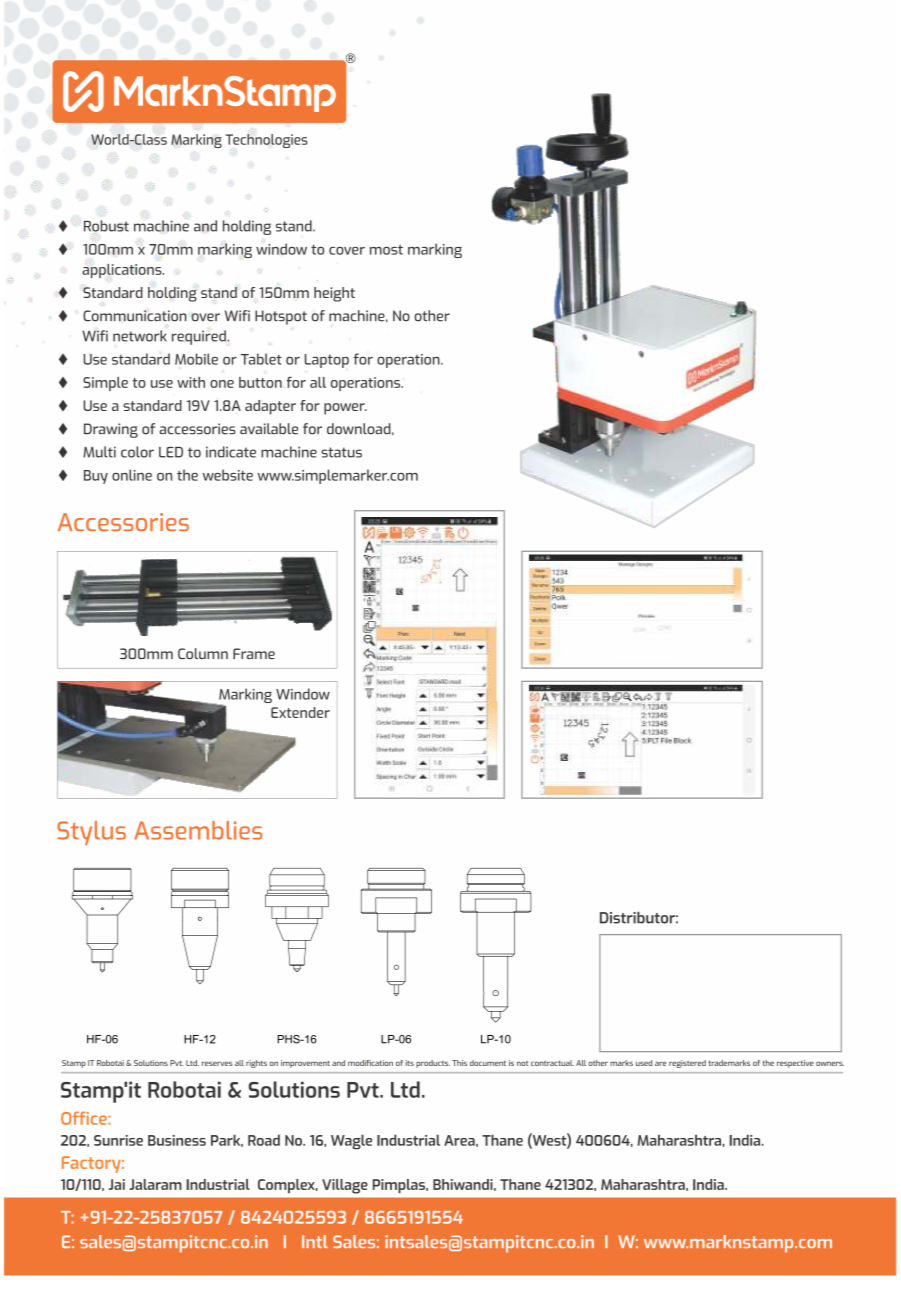 The height and width of the screenshot is (1316, 901). What do you see at coordinates (341, 452) in the screenshot?
I see `status` at bounding box center [341, 452].
